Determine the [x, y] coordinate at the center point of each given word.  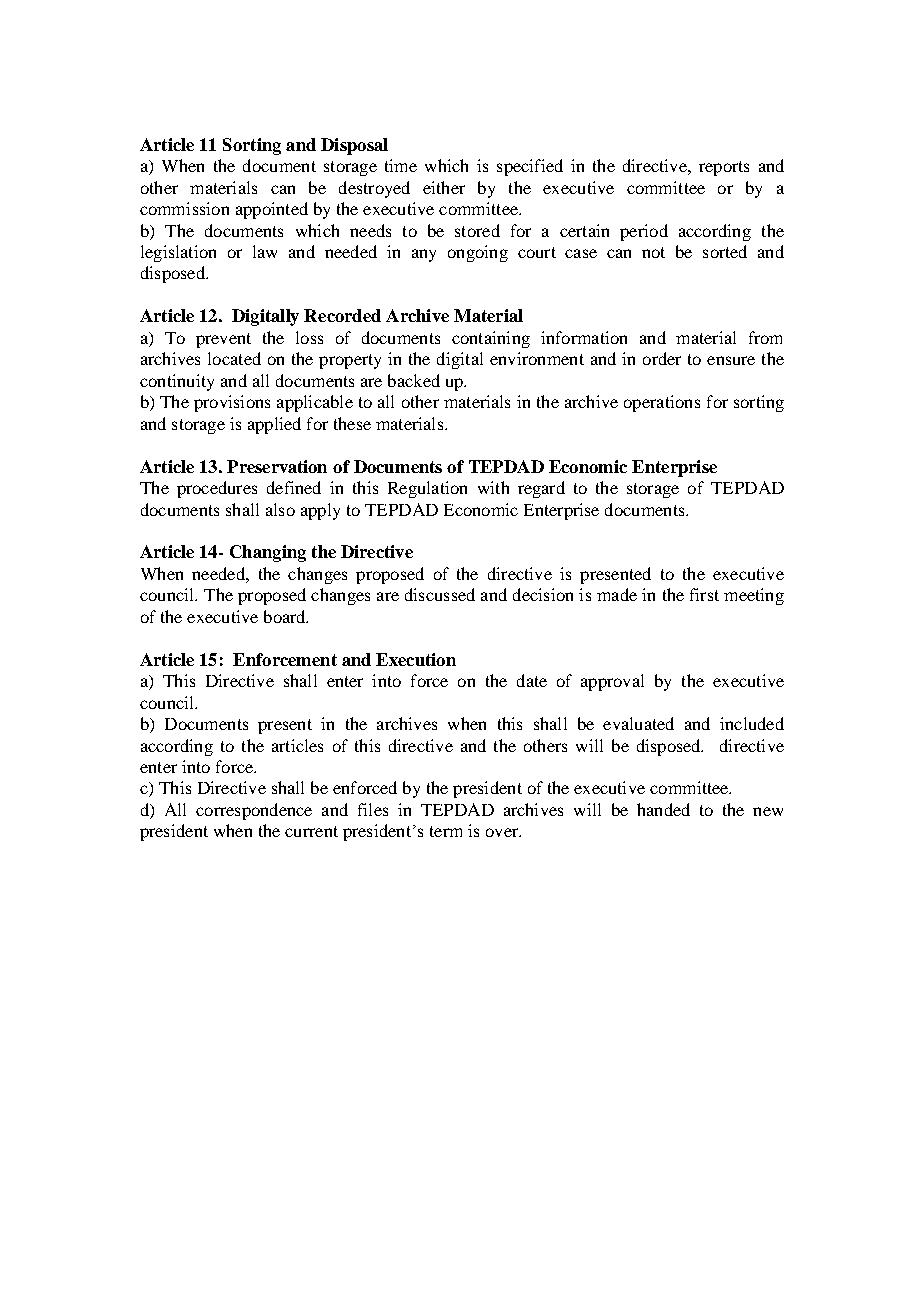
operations [662, 403]
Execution [416, 659]
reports [724, 168]
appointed [272, 210]
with [493, 487]
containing [491, 339]
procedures [217, 489]
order [662, 358]
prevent [223, 340]
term [446, 831]
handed [663, 809]
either [444, 187]
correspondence [254, 811]
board [286, 616]
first [704, 594]
